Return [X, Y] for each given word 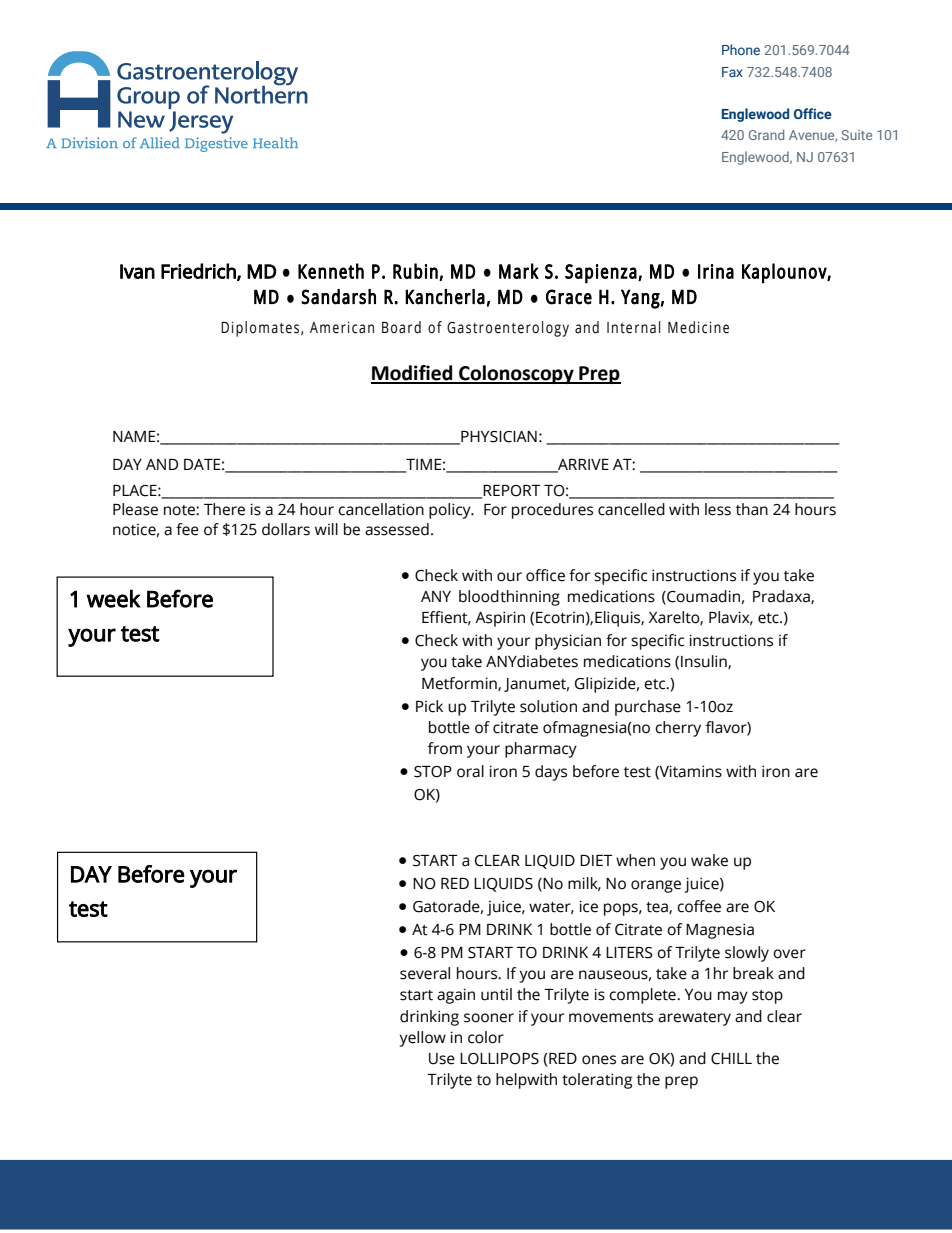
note [180, 510]
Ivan [137, 271]
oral [470, 771]
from [445, 748]
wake [709, 860]
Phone [741, 49]
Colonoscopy [516, 374]
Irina [716, 271]
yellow [423, 1039]
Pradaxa [782, 597]
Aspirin [500, 619]
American [342, 327]
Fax [732, 72]
